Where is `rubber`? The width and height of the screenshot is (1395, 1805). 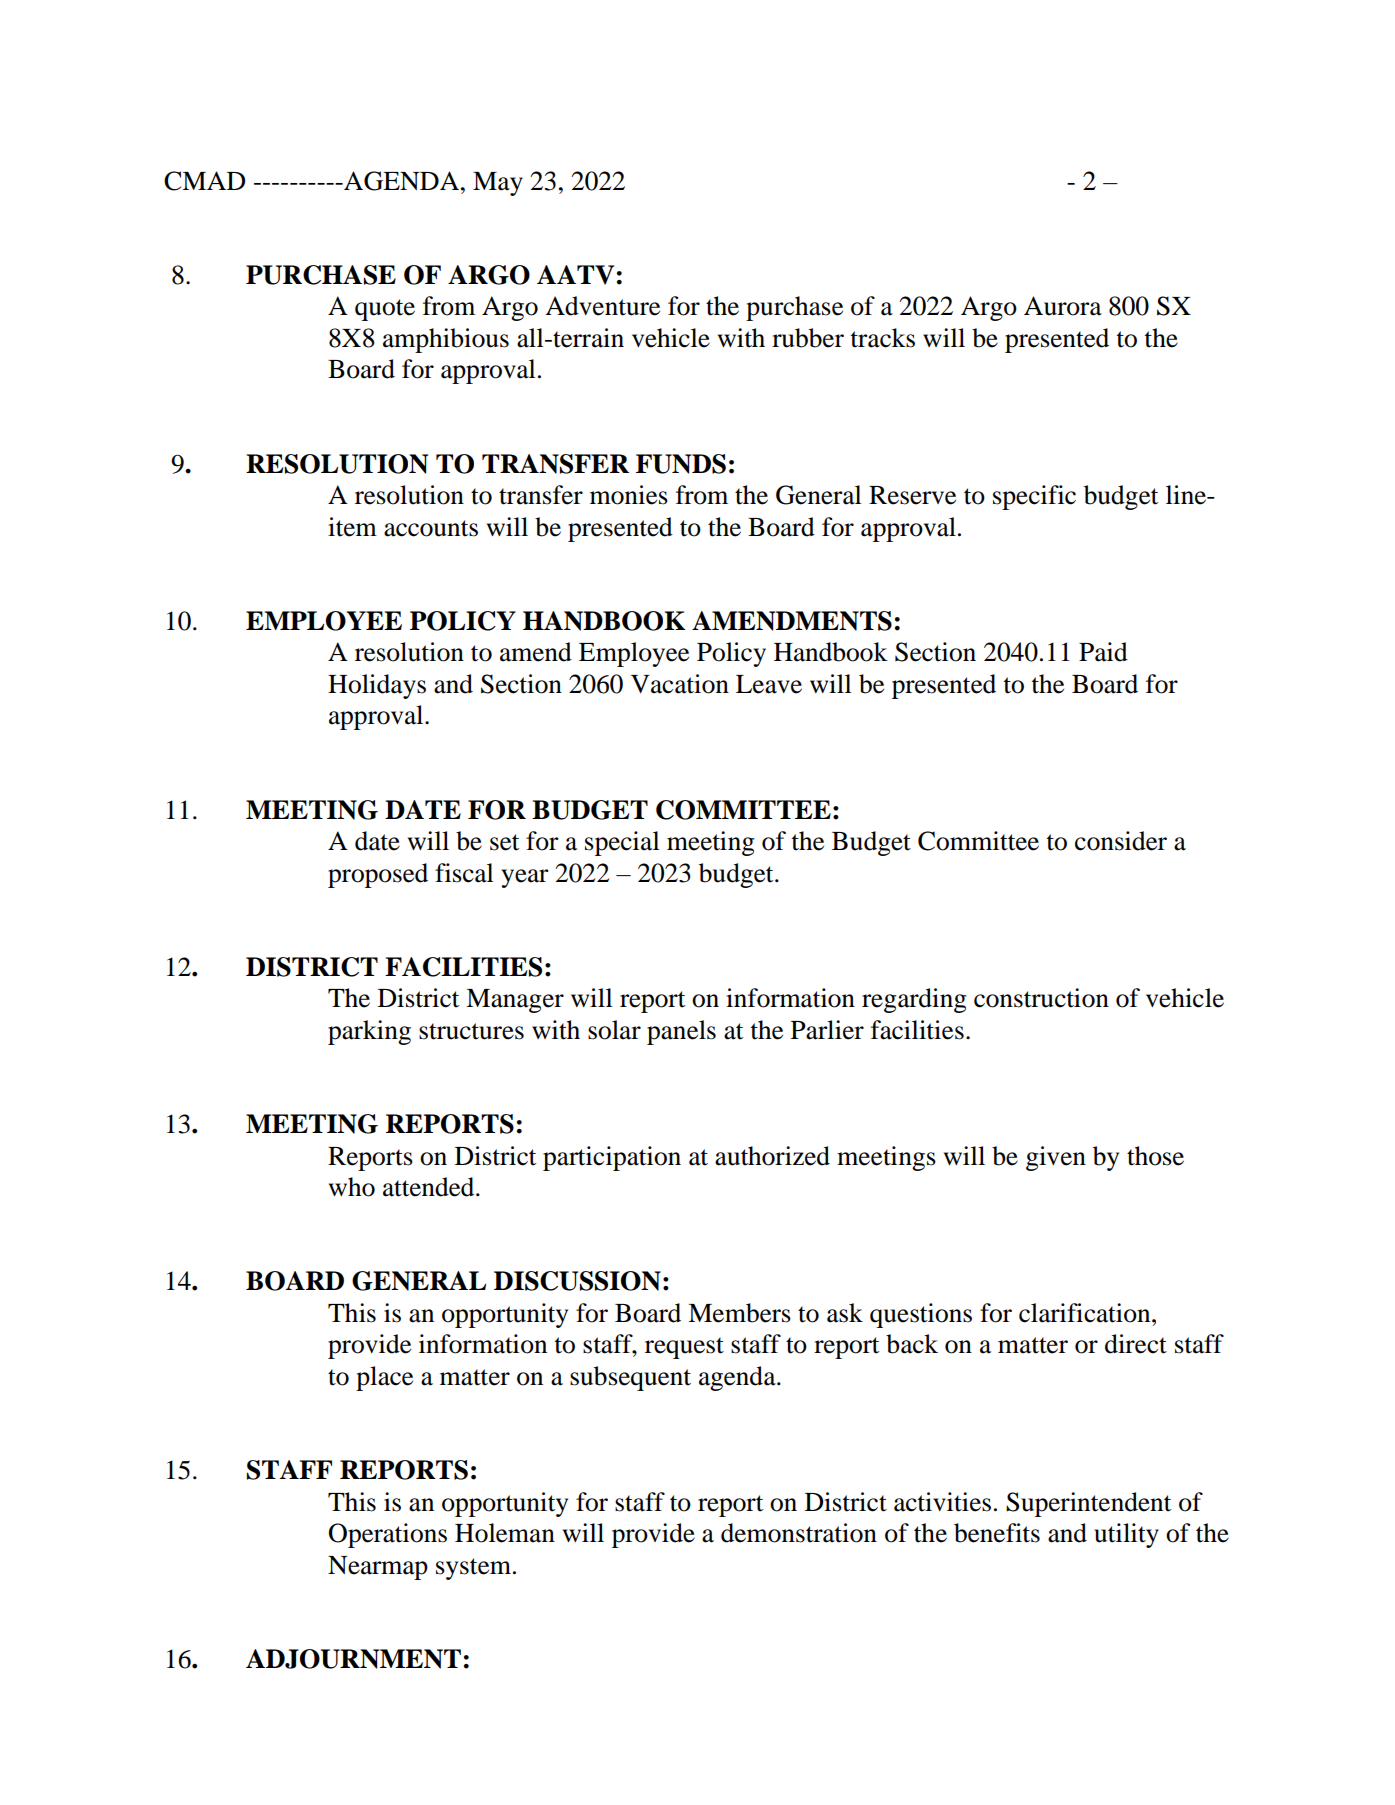
rubber is located at coordinates (808, 338).
